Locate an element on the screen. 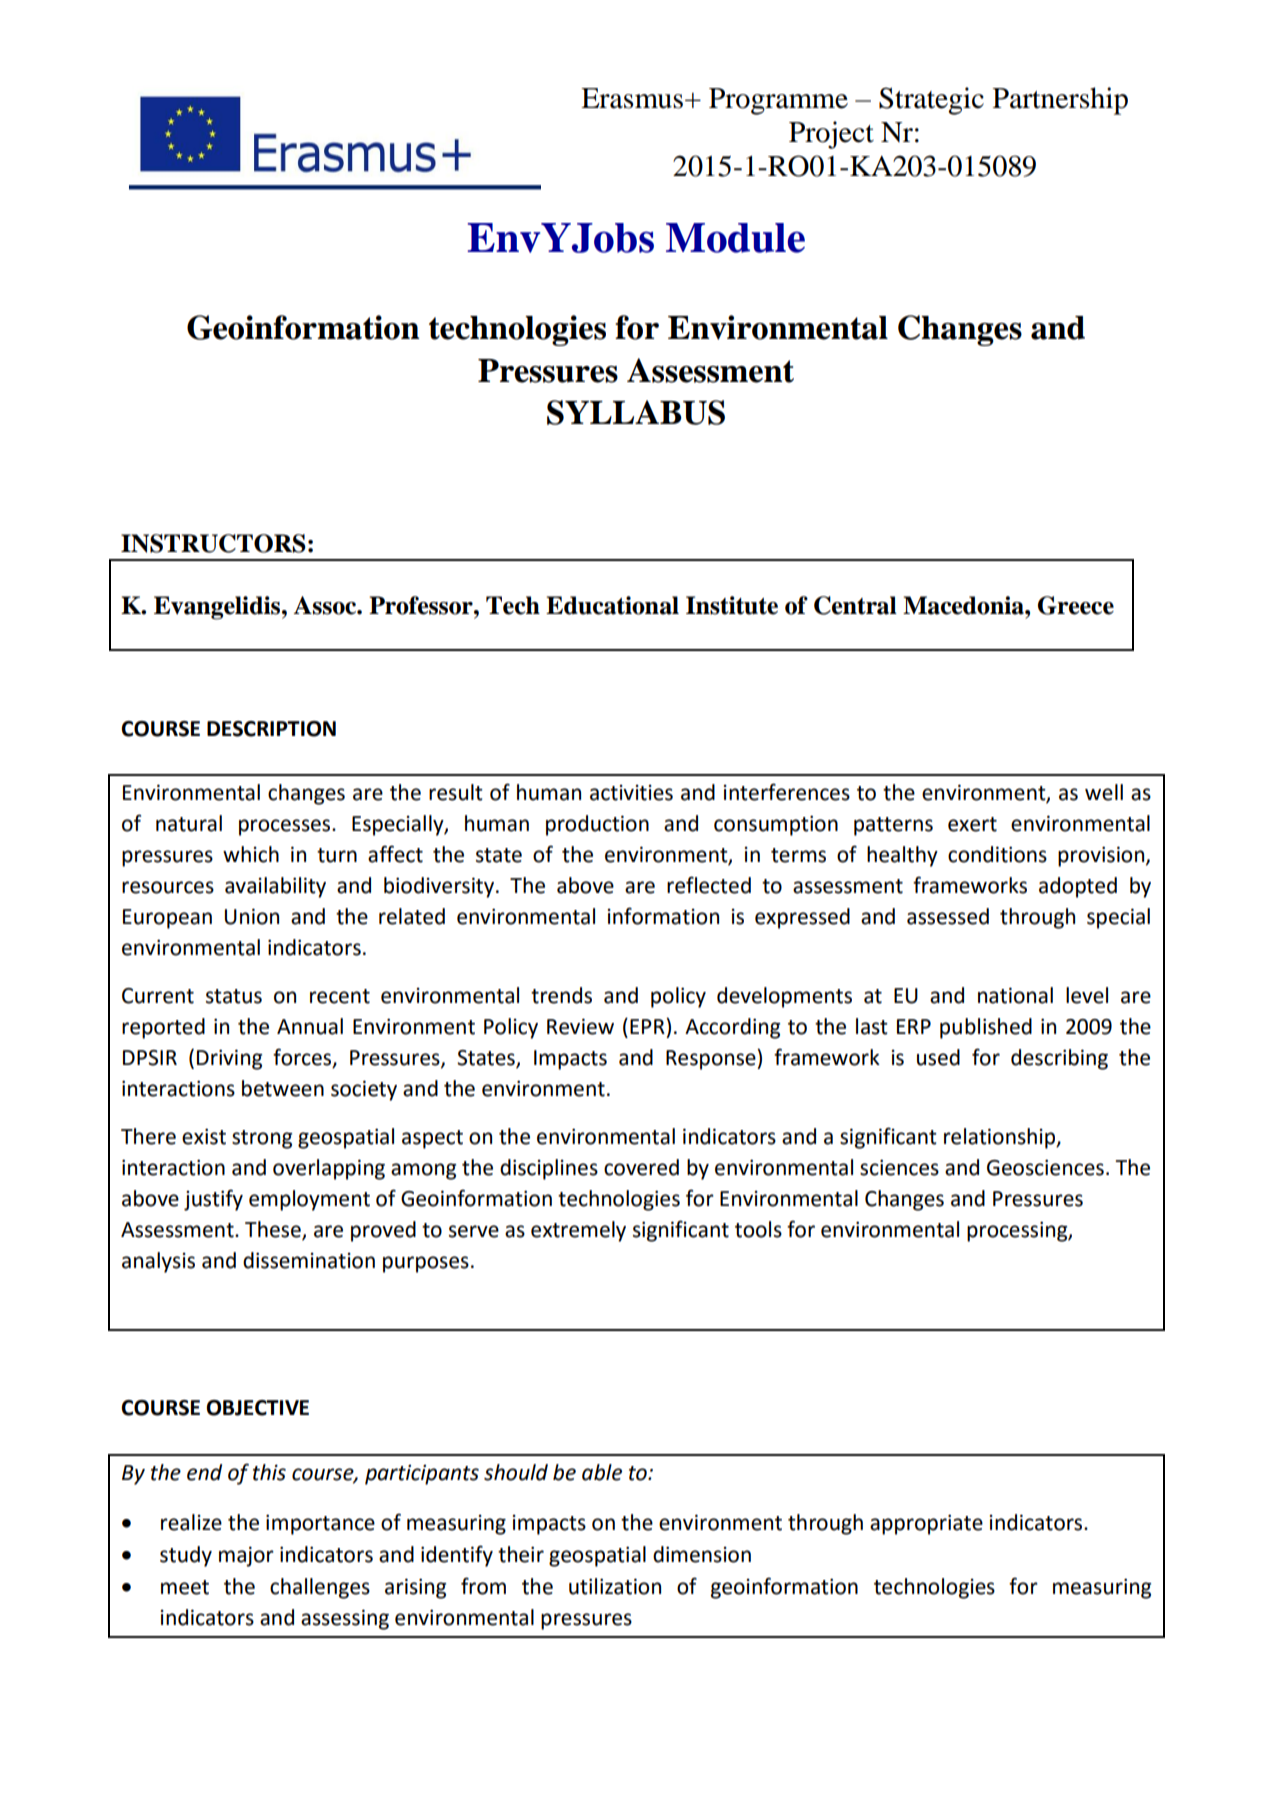 The image size is (1273, 1801). Greece is located at coordinates (1076, 605).
